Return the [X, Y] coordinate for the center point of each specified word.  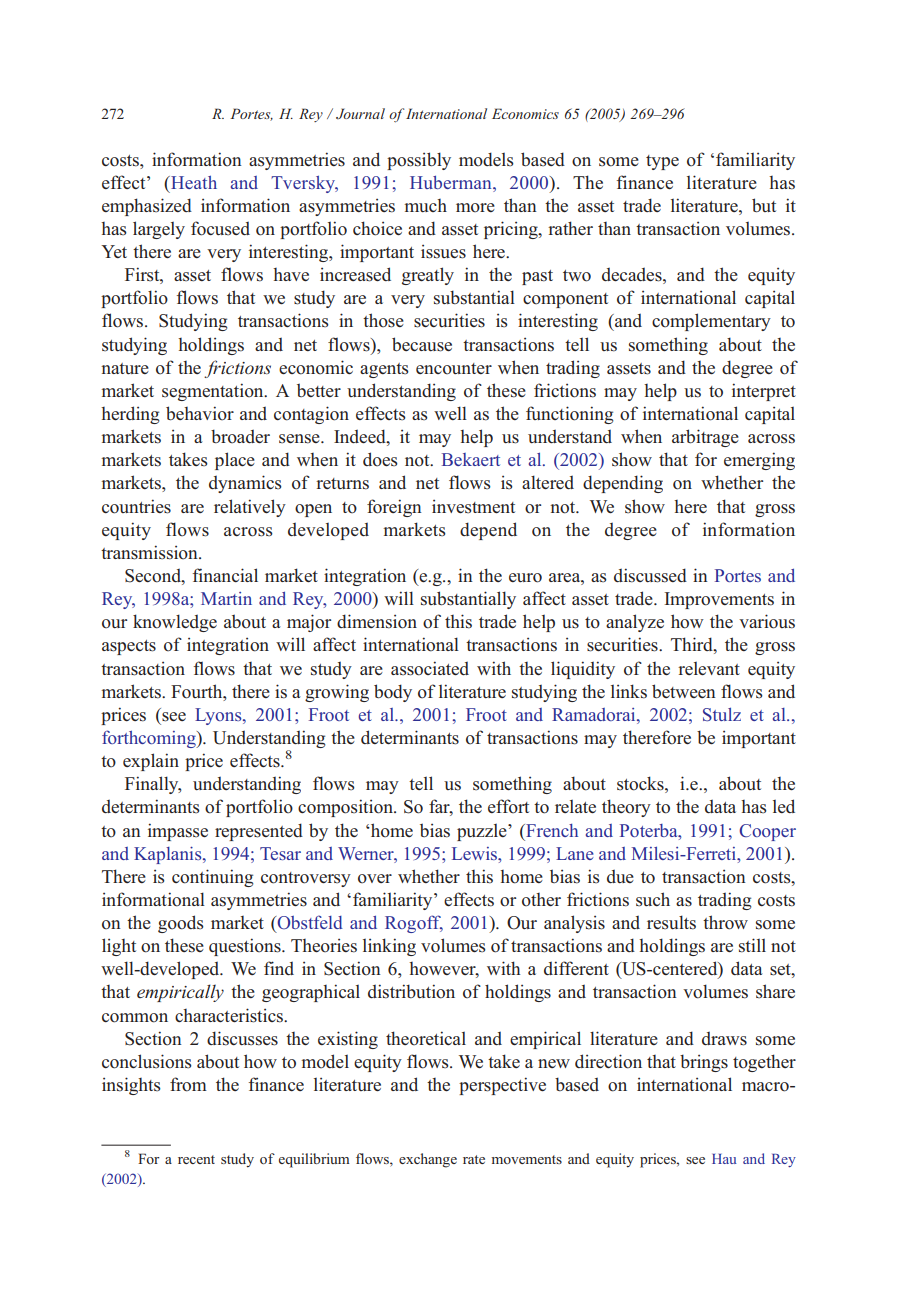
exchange [428, 1160]
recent [196, 1159]
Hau [724, 1159]
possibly [419, 161]
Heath [193, 182]
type [662, 162]
